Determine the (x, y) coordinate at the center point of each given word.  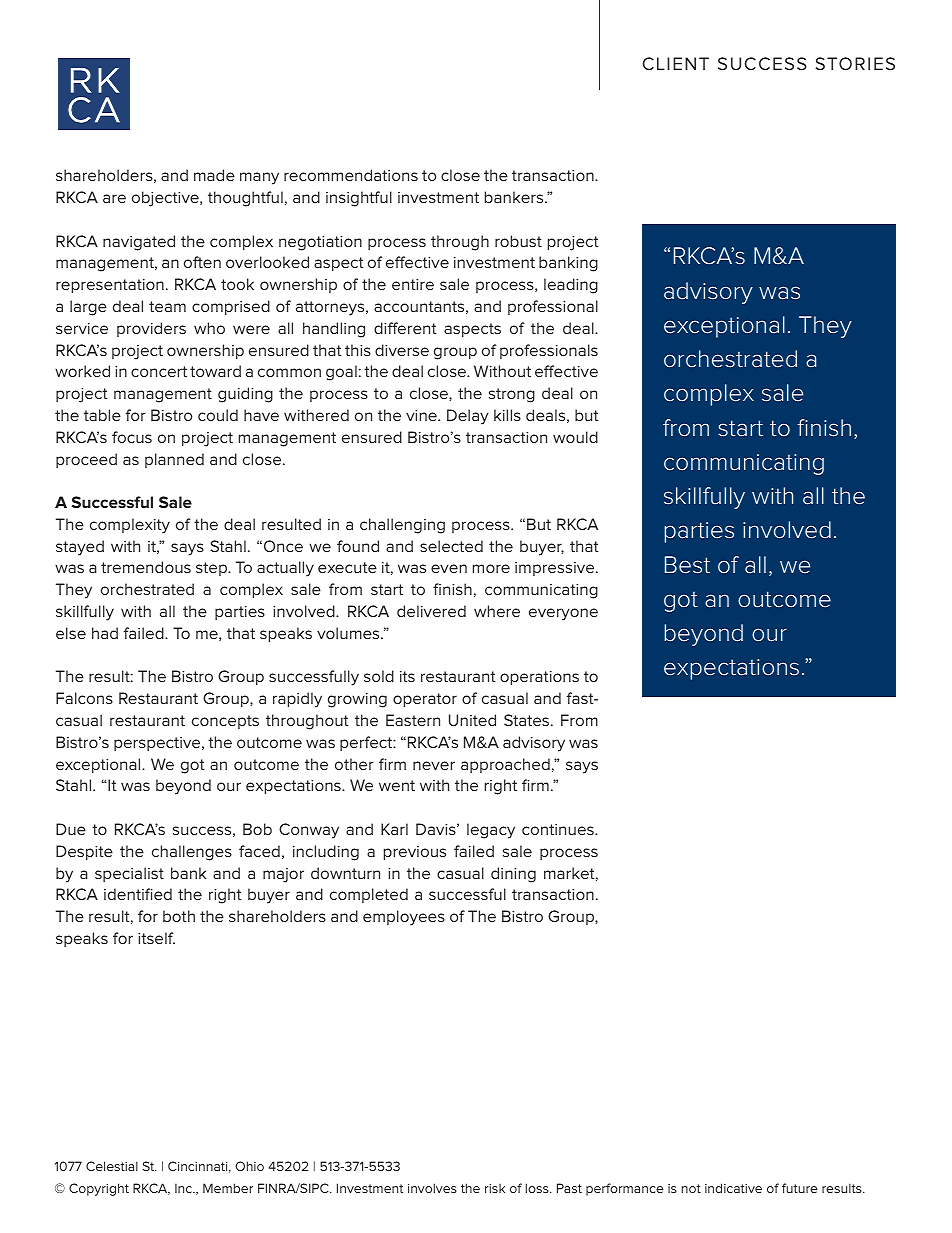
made (214, 175)
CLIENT (675, 63)
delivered (431, 611)
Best (687, 565)
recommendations (351, 175)
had (105, 633)
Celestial (112, 1166)
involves (432, 1188)
